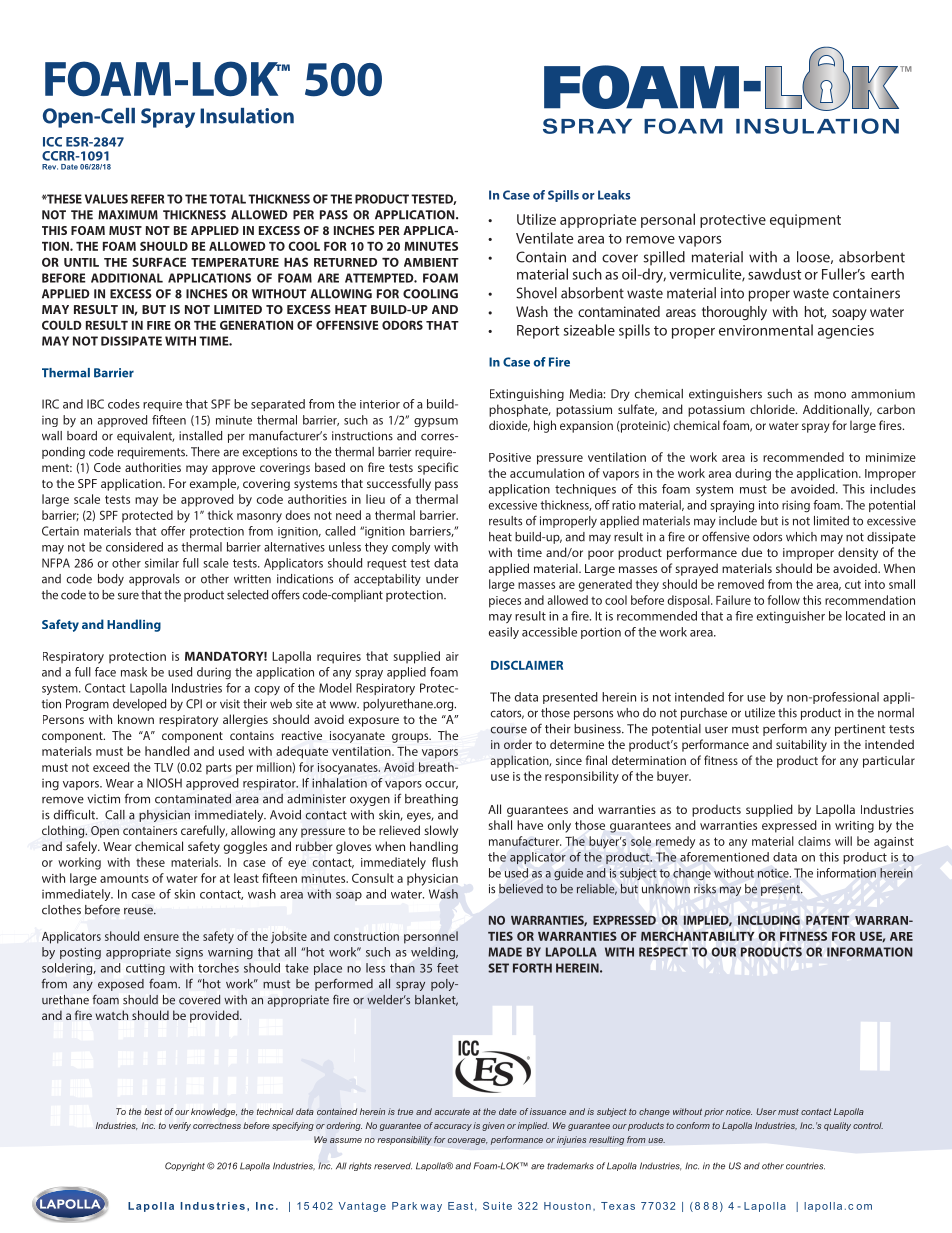 This document has height=1233, width=952. Describe the element at coordinates (200, 436) in the document. I see `installed` at that location.
